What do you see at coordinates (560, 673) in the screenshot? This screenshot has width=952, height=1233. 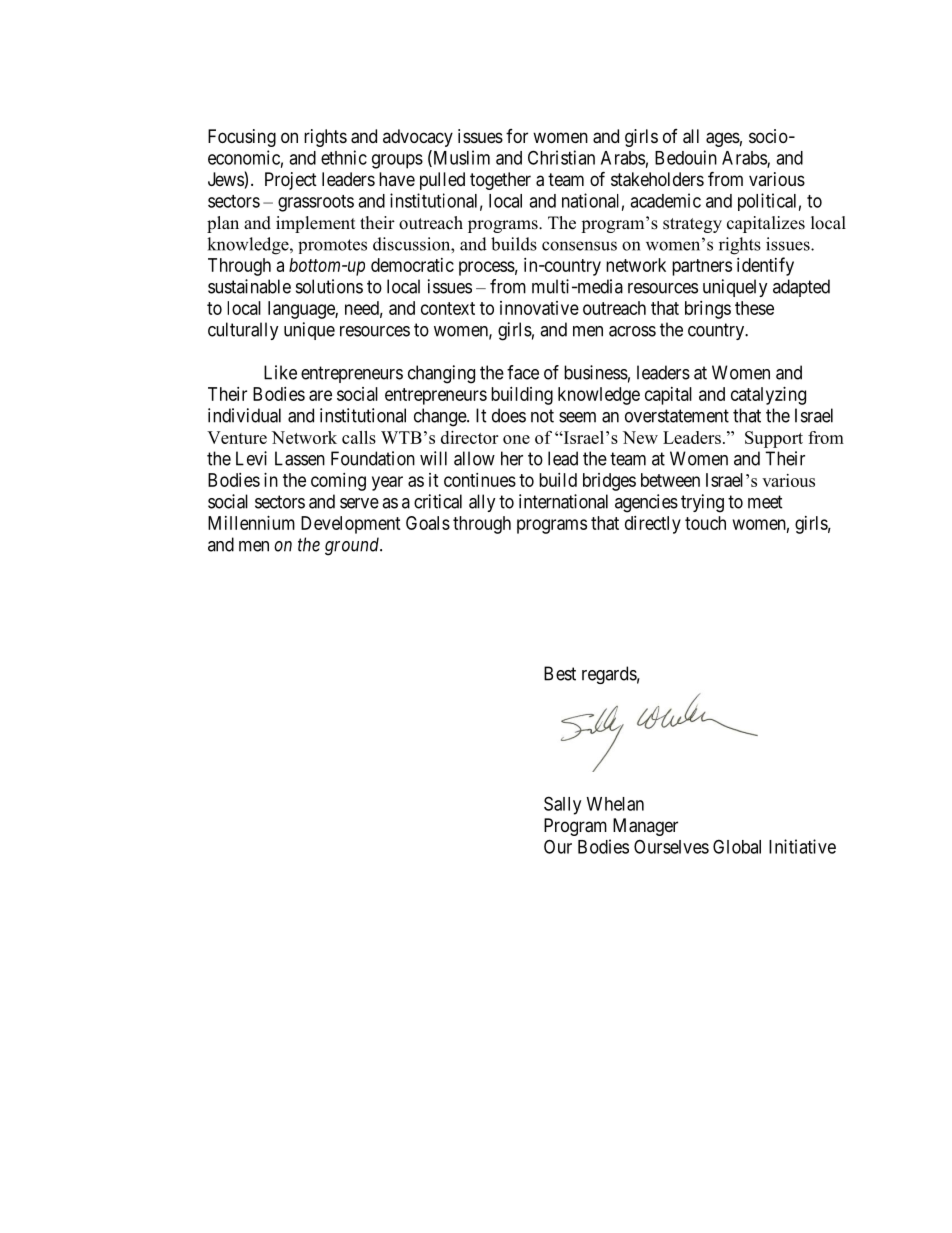 I see `Best` at bounding box center [560, 673].
